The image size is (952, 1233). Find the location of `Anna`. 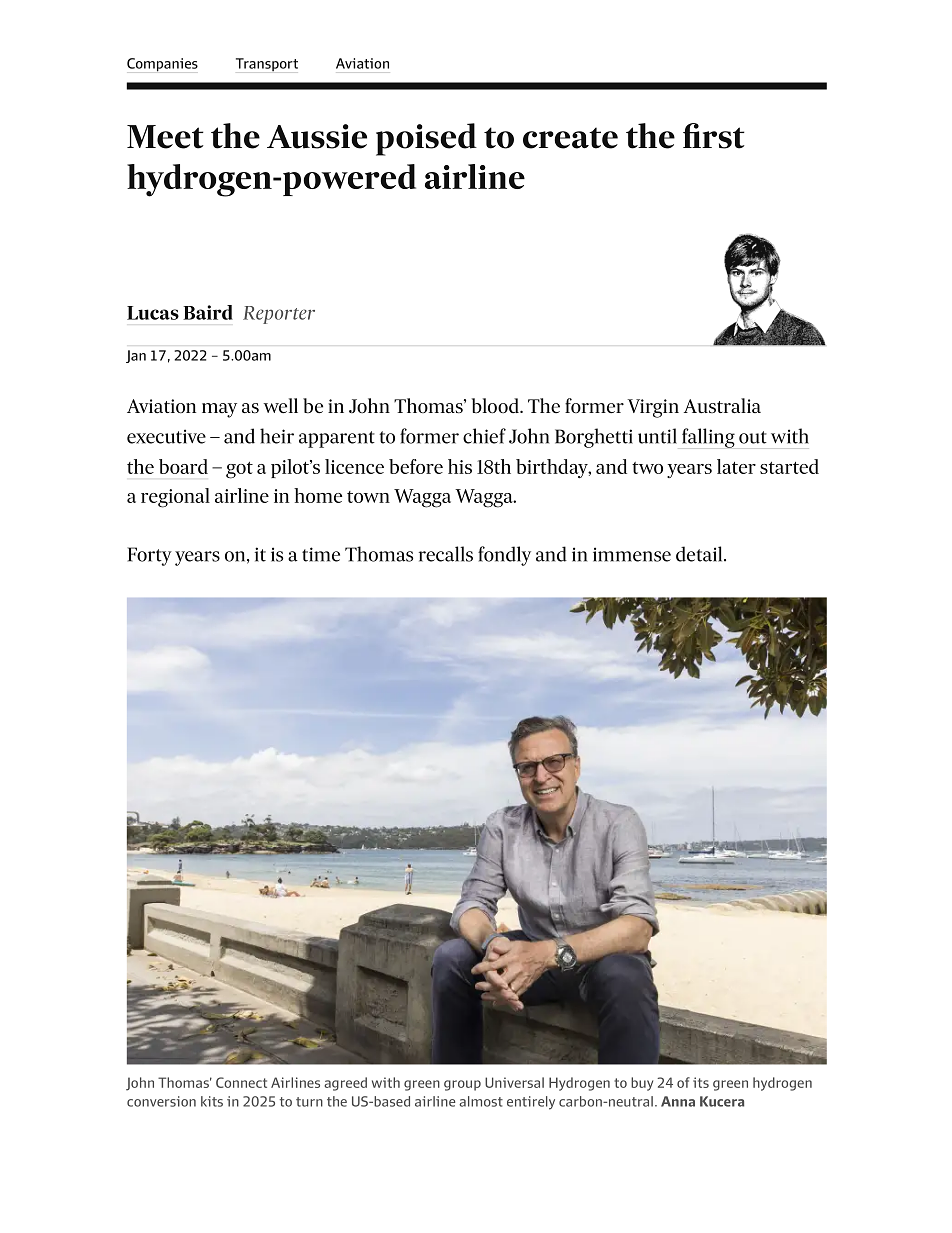

Anna is located at coordinates (678, 1101).
